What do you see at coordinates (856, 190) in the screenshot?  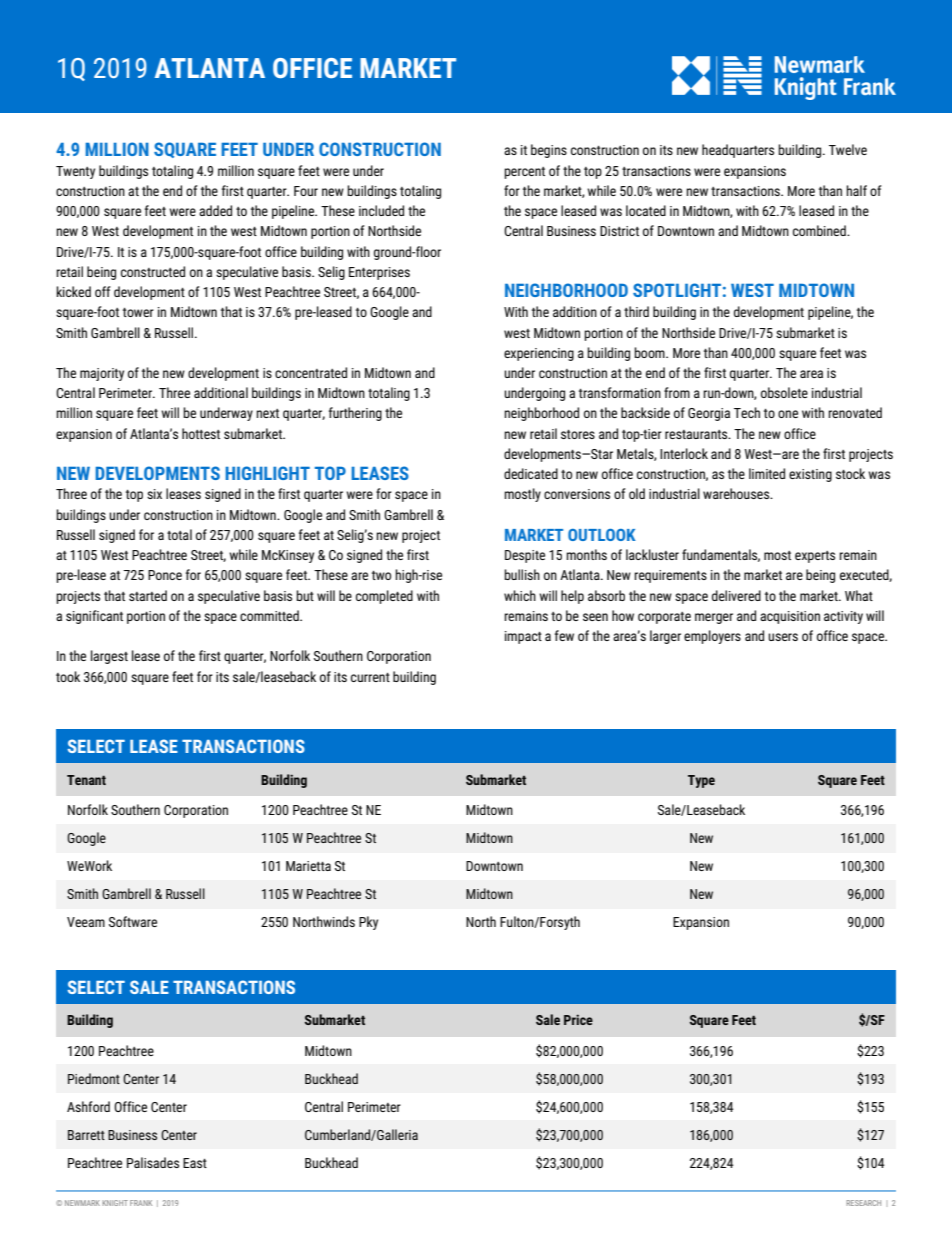 I see `half` at bounding box center [856, 190].
